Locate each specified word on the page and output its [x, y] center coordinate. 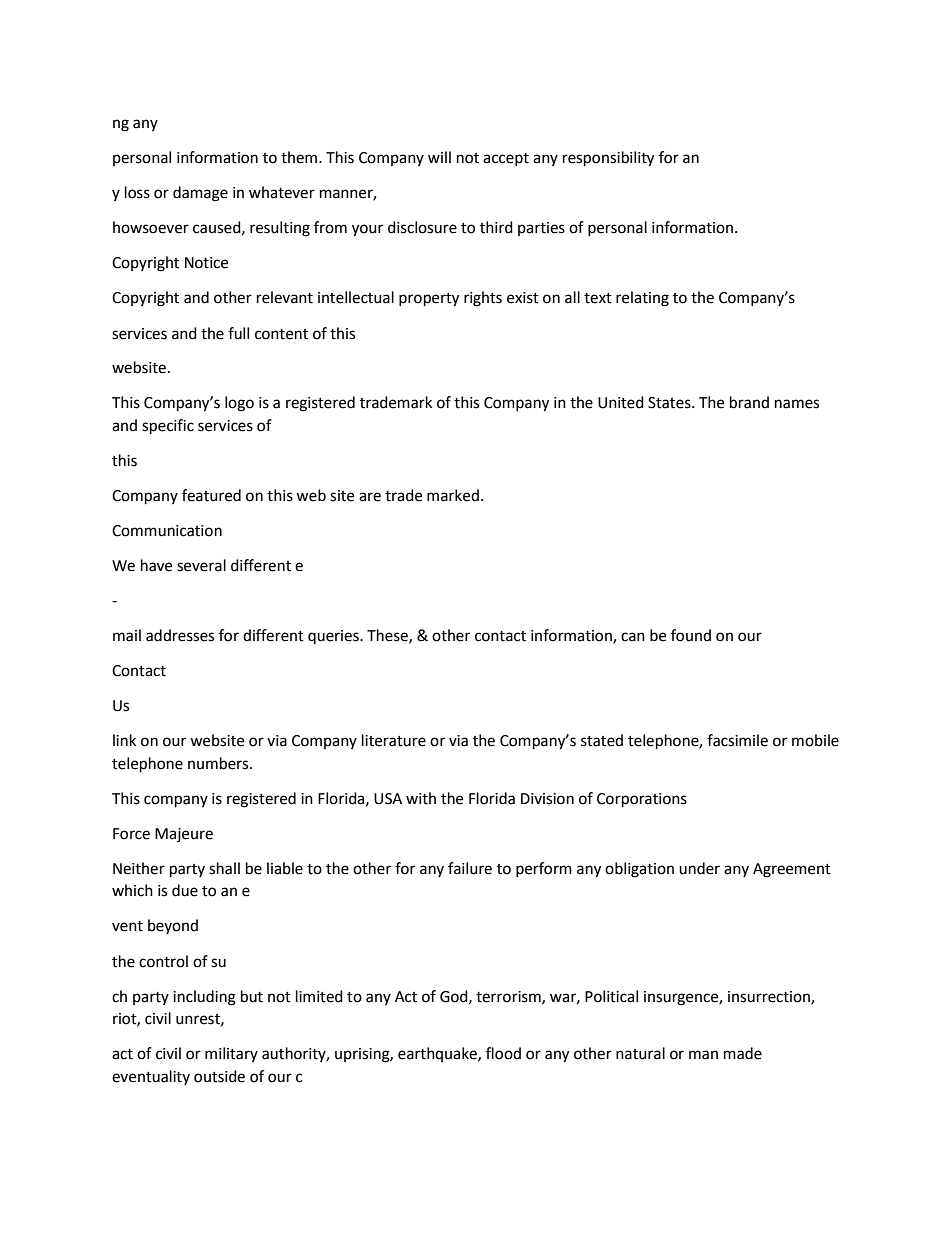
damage [200, 194]
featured [211, 495]
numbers [219, 763]
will [439, 157]
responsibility [608, 159]
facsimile [737, 740]
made [743, 1053]
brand [749, 402]
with [421, 798]
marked [453, 495]
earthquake [438, 1054]
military [231, 1054]
